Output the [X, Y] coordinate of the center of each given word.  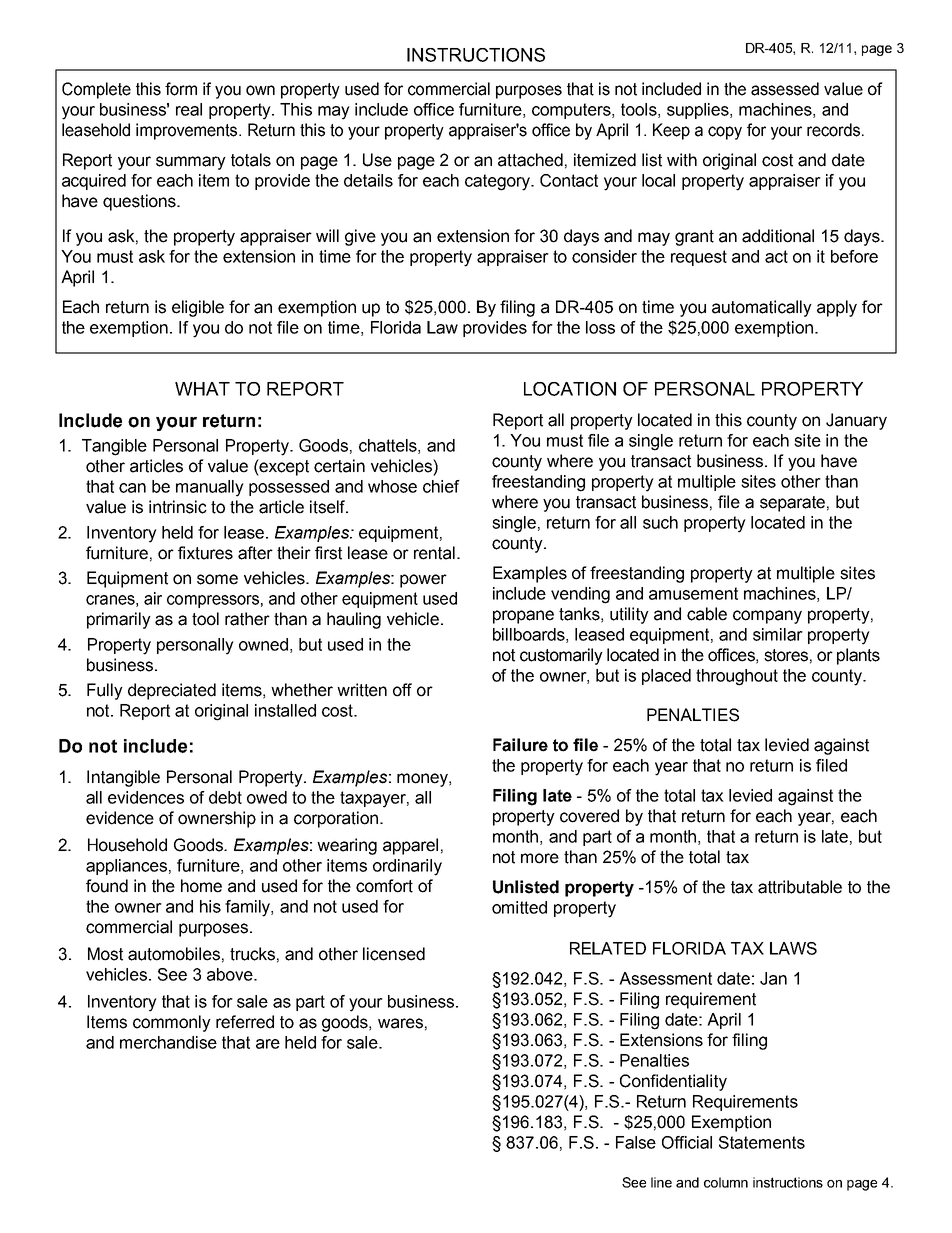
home [201, 886]
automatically [762, 308]
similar [778, 634]
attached [530, 160]
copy [725, 133]
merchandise [168, 1042]
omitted [519, 907]
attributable [800, 887]
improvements [188, 131]
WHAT [202, 389]
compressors [213, 601]
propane [523, 617]
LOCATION [570, 389]
